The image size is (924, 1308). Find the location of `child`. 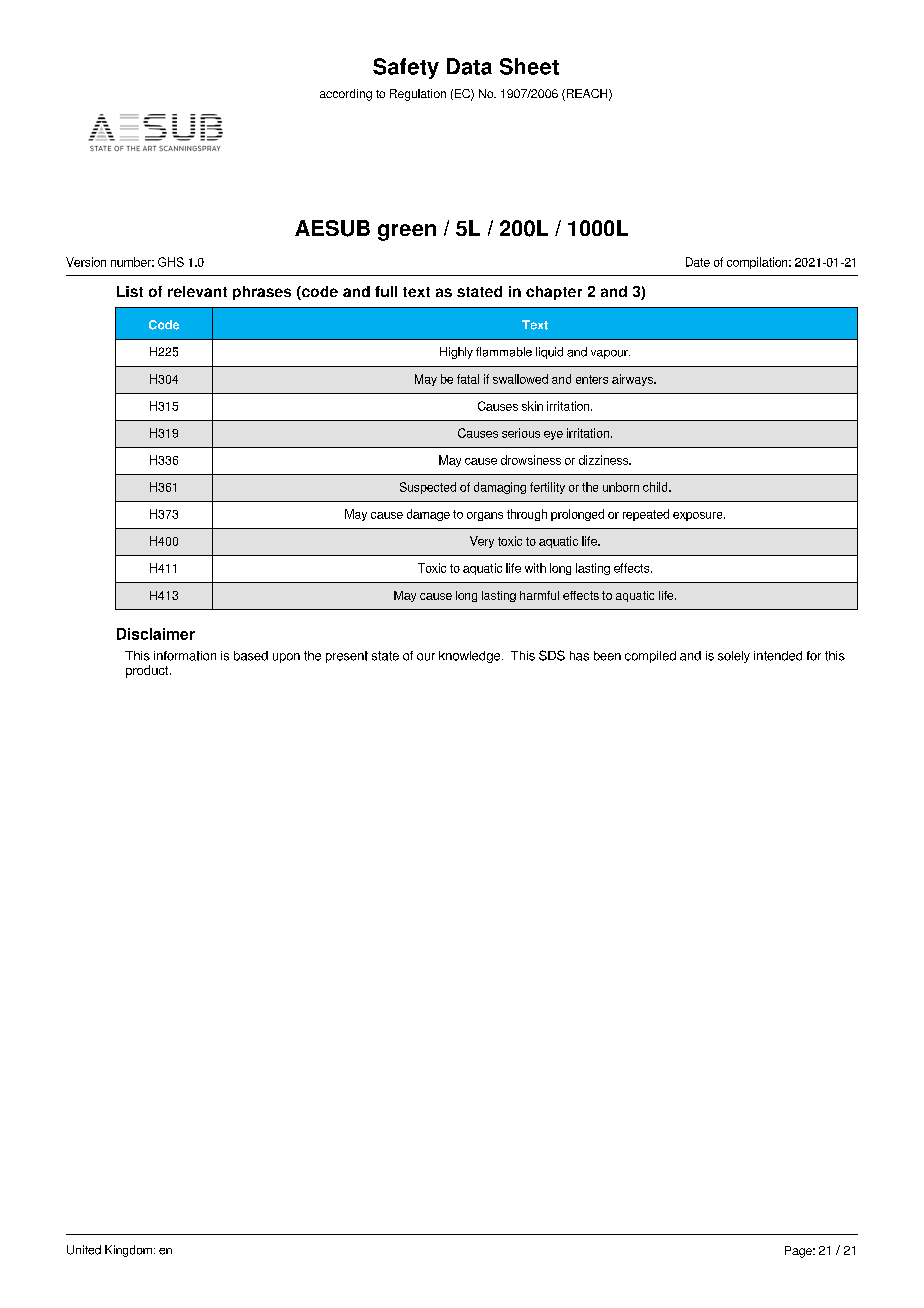

child is located at coordinates (656, 487).
